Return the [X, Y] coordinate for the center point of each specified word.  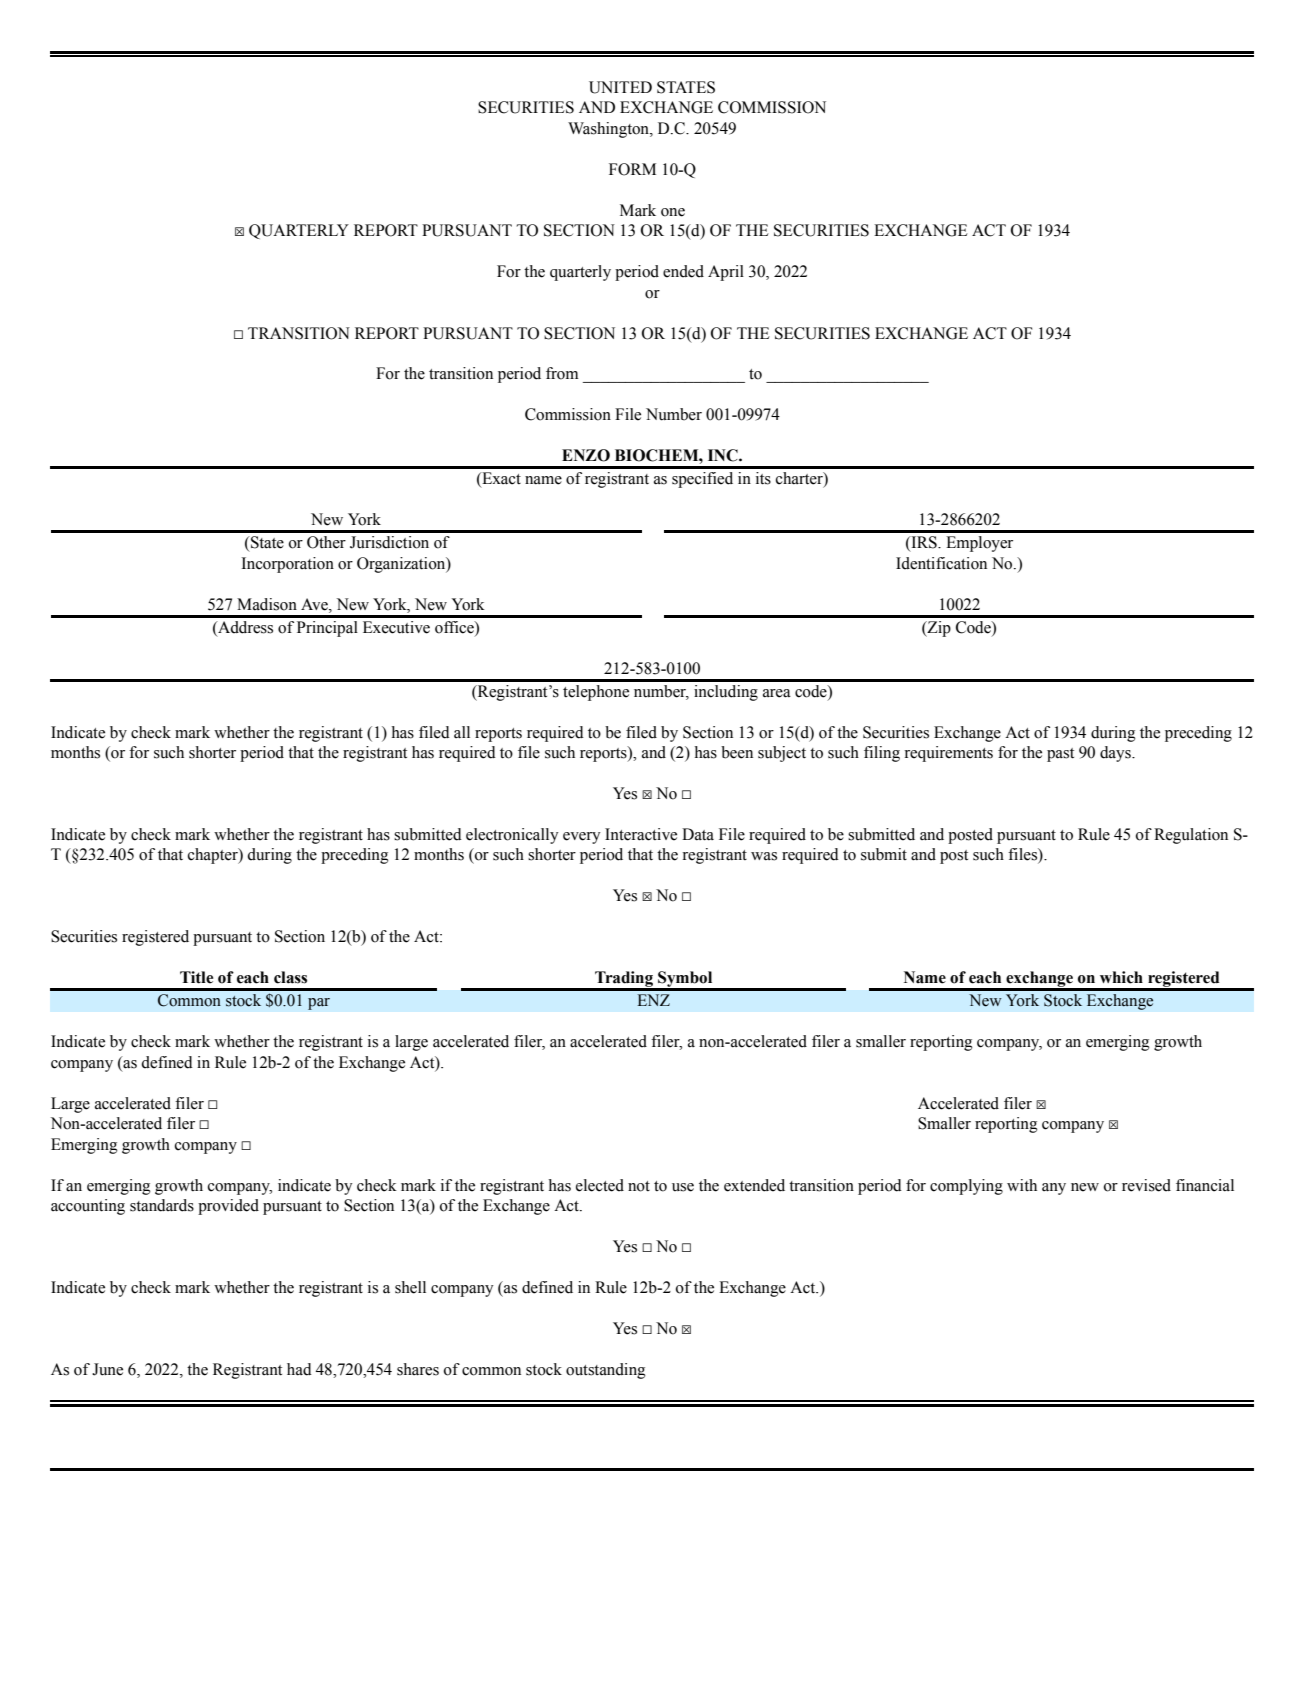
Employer [979, 544]
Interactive [641, 834]
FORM [632, 169]
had [299, 1369]
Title [196, 977]
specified [702, 480]
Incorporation [287, 565]
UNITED [620, 87]
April [726, 273]
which [1121, 977]
